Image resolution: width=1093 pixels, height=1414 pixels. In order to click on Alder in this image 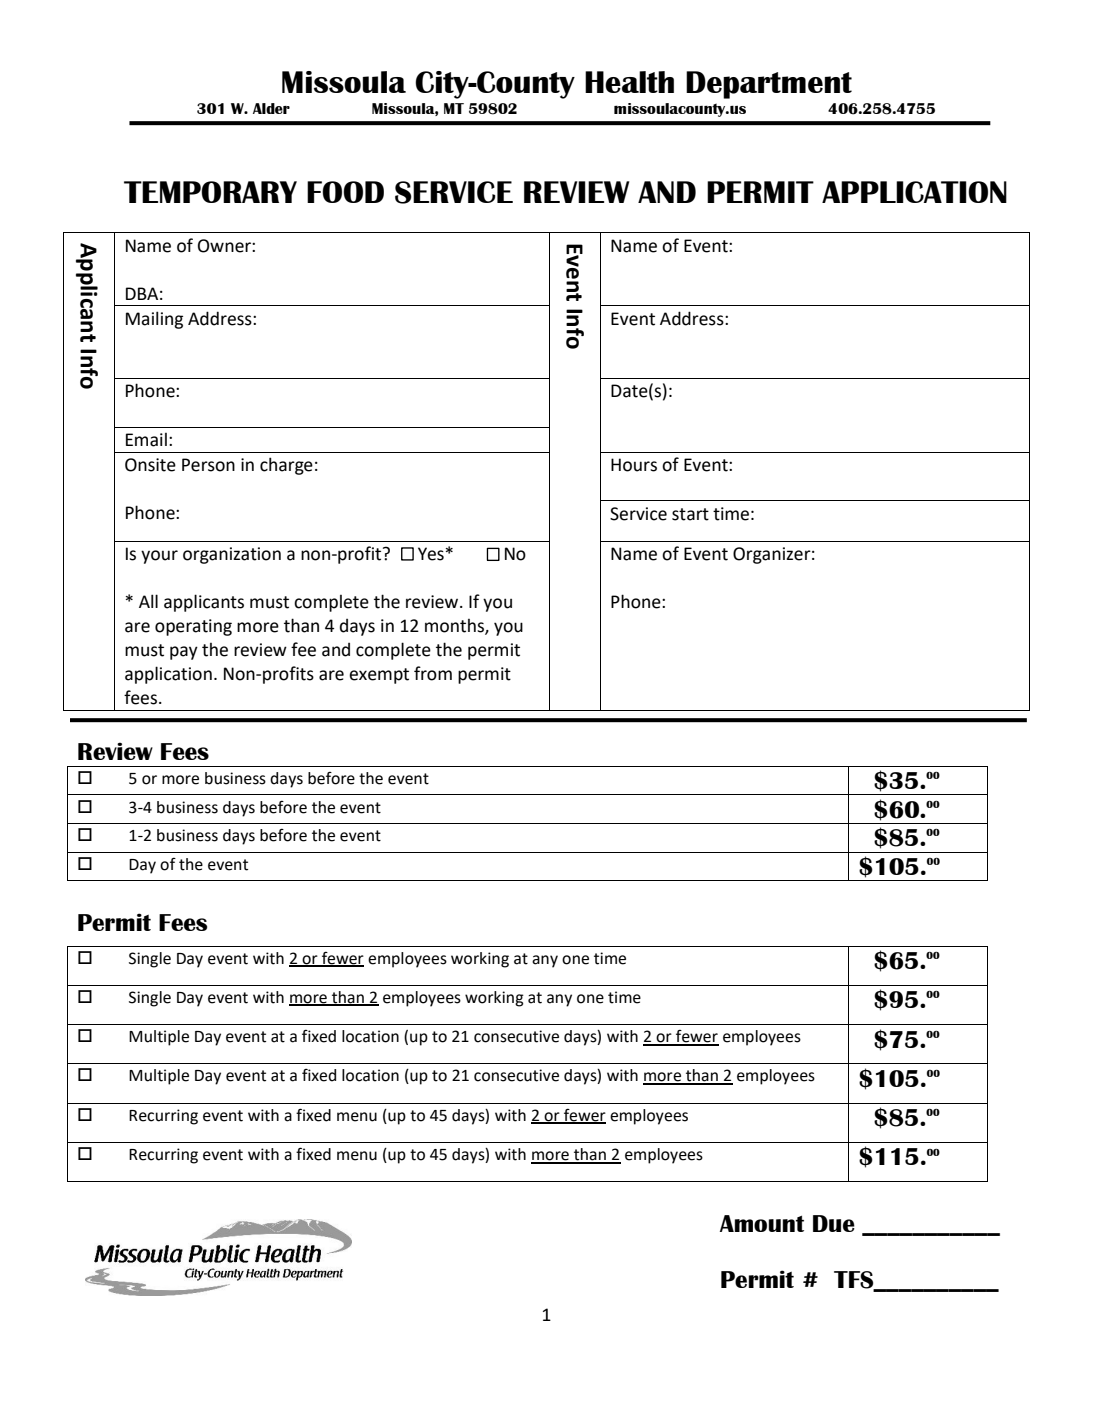, I will do `click(271, 108)`.
